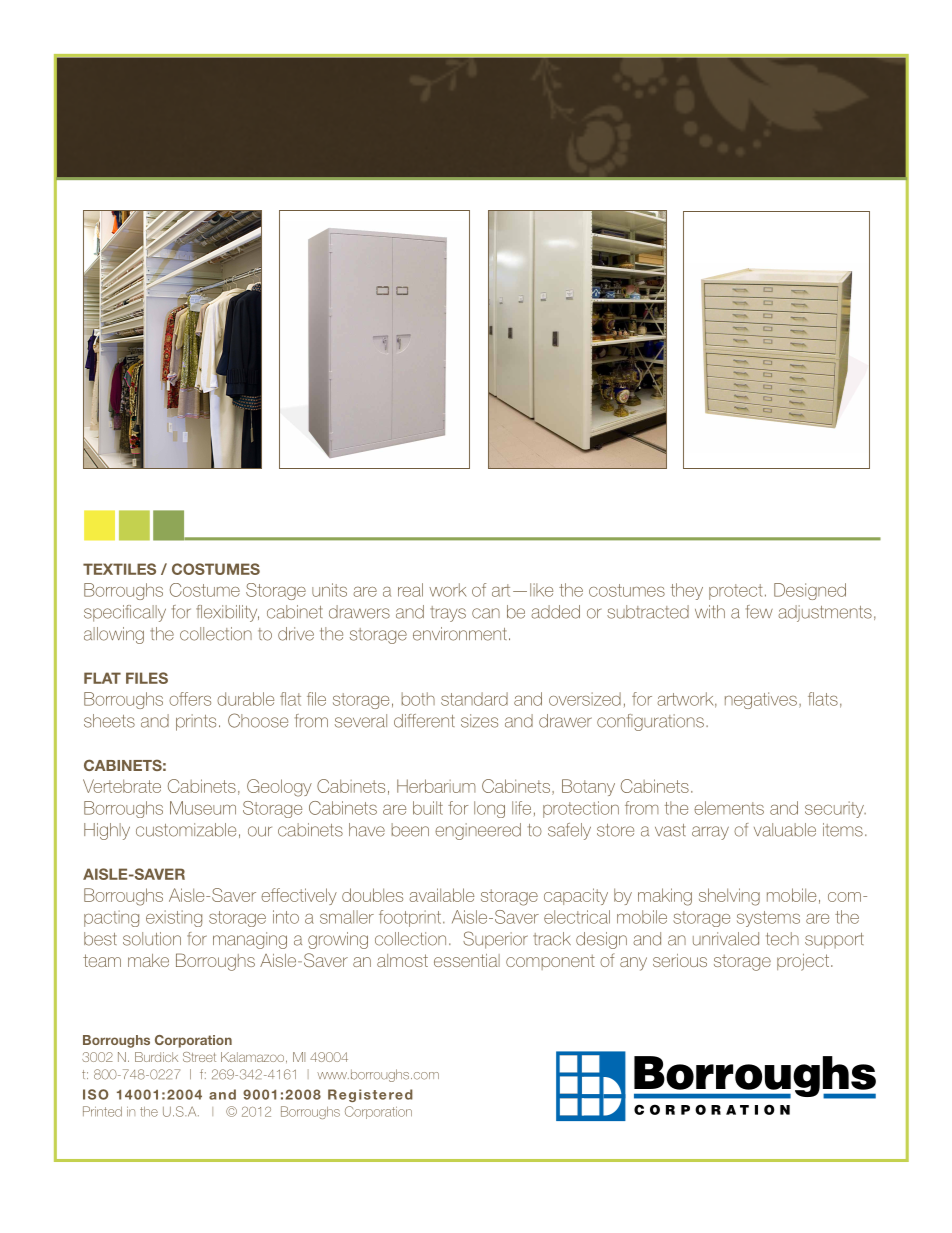 Image resolution: width=952 pixels, height=1233 pixels. Describe the element at coordinates (687, 591) in the image. I see `they` at that location.
